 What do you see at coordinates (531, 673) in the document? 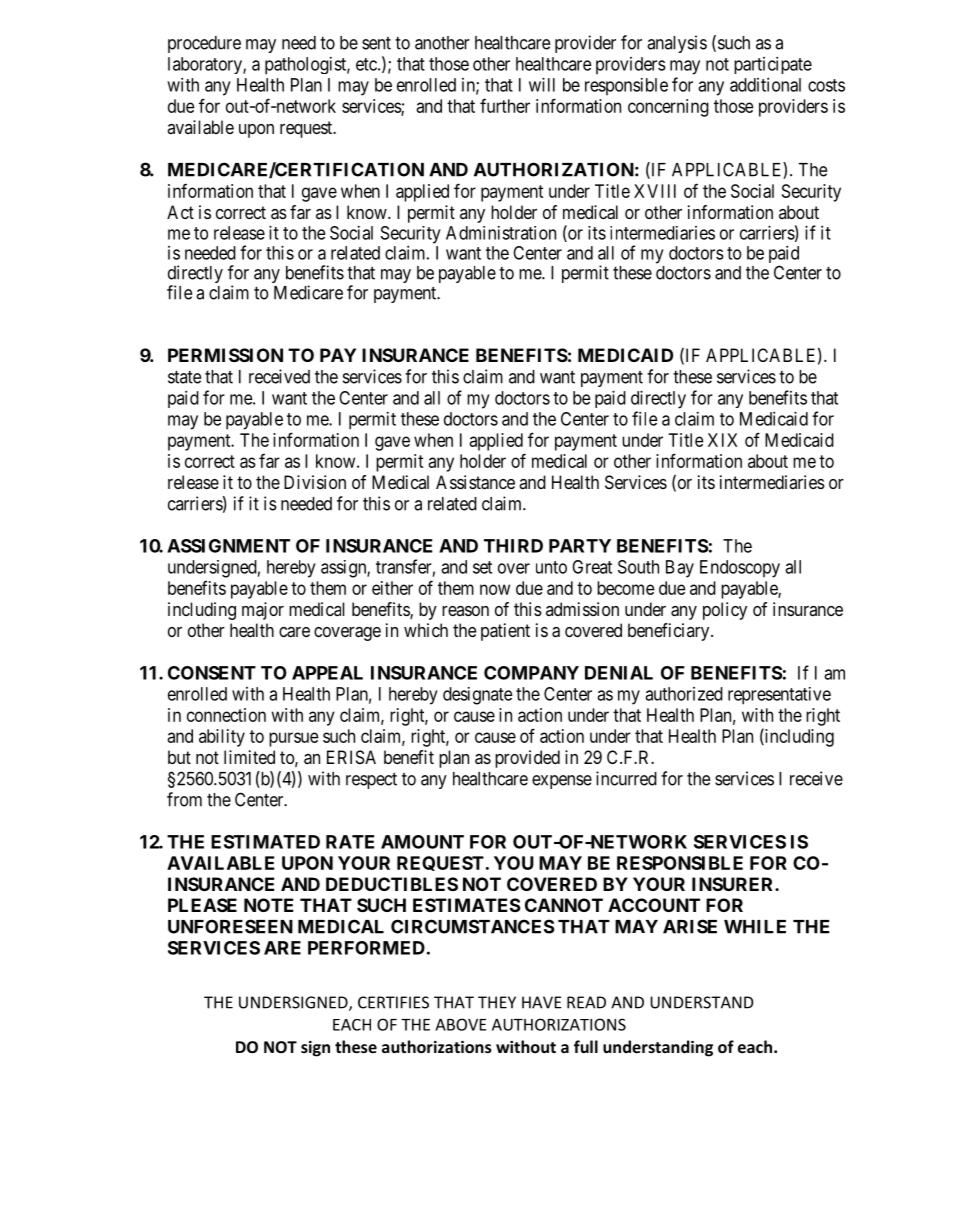
I see `COMPANY` at bounding box center [531, 673].
